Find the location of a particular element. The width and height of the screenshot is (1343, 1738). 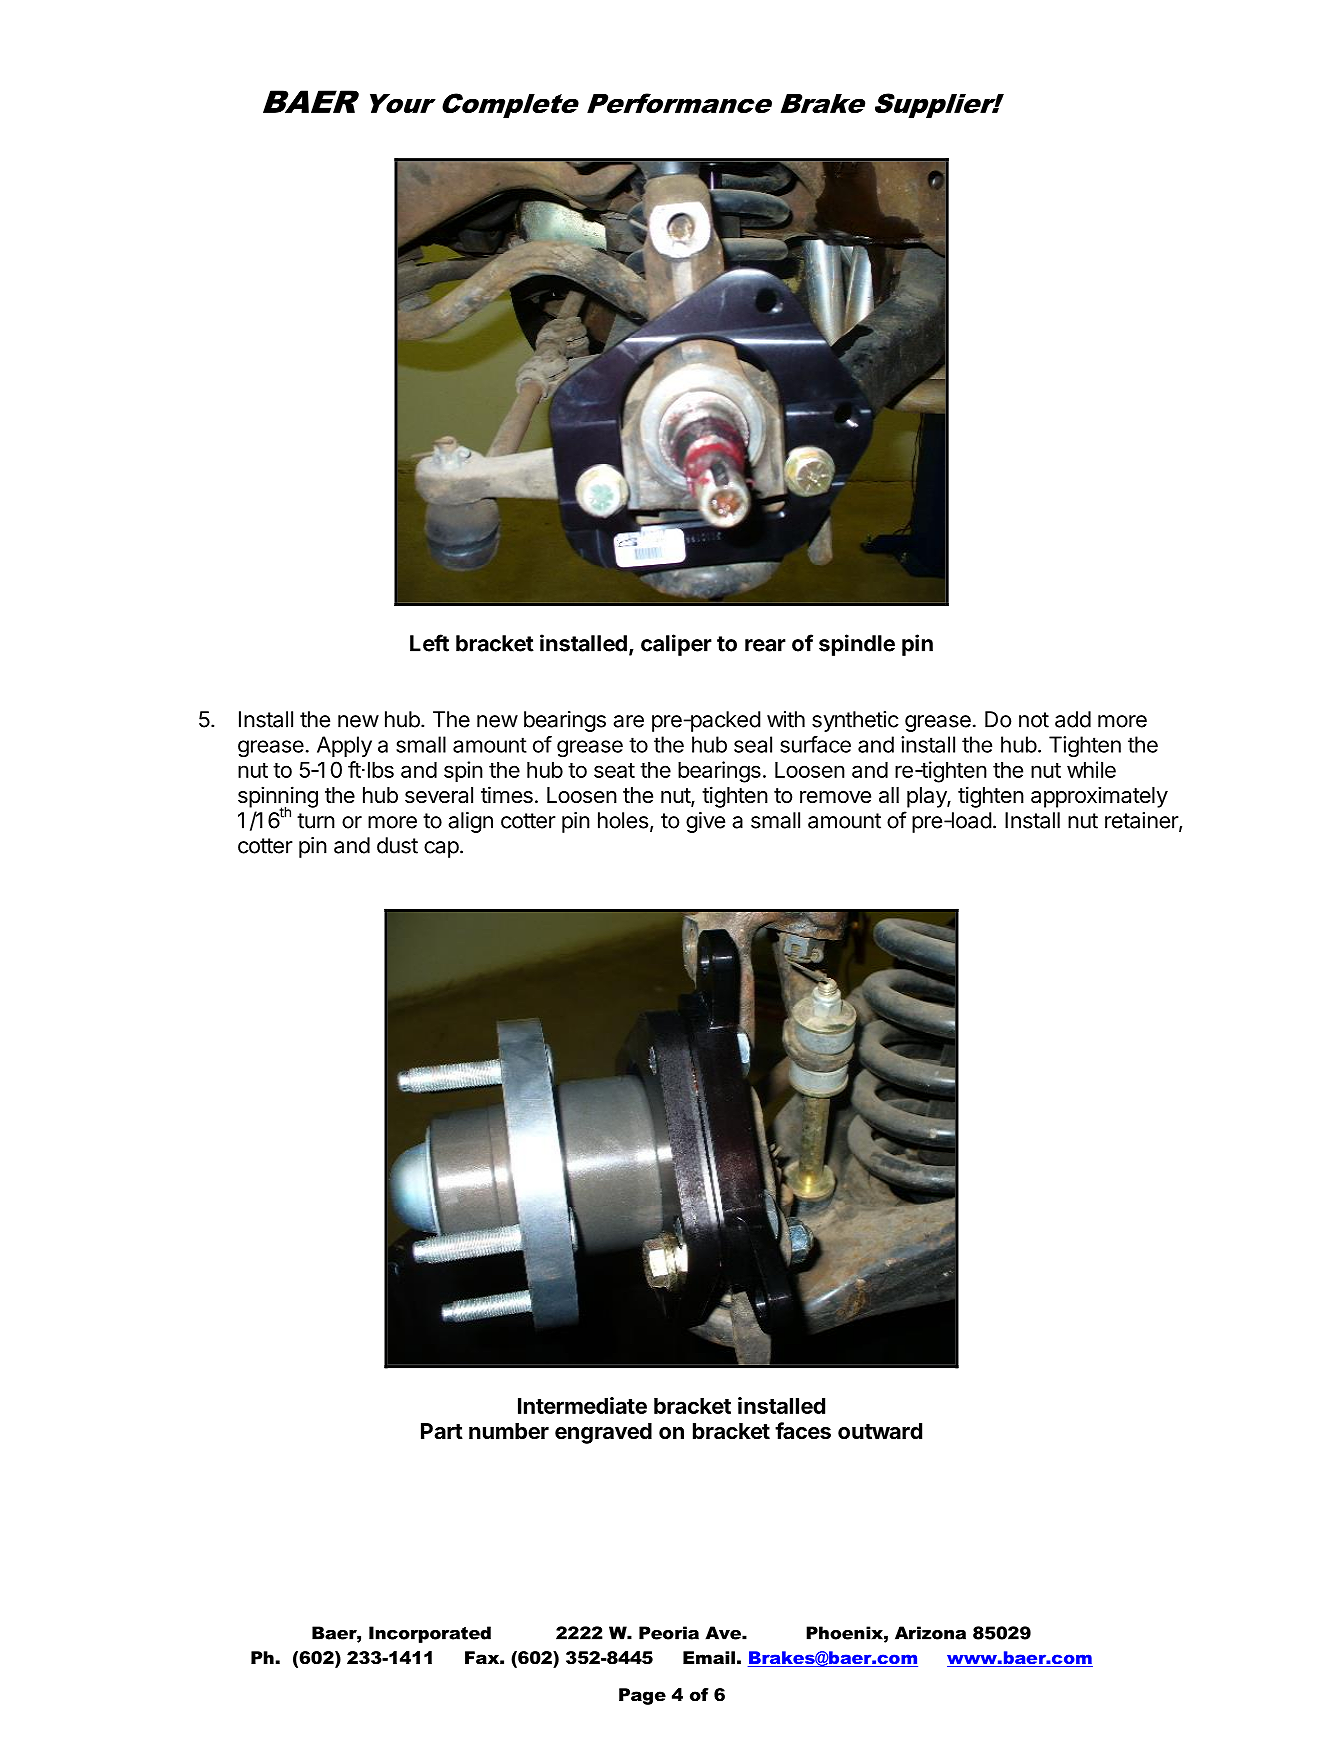

not is located at coordinates (1034, 720).
